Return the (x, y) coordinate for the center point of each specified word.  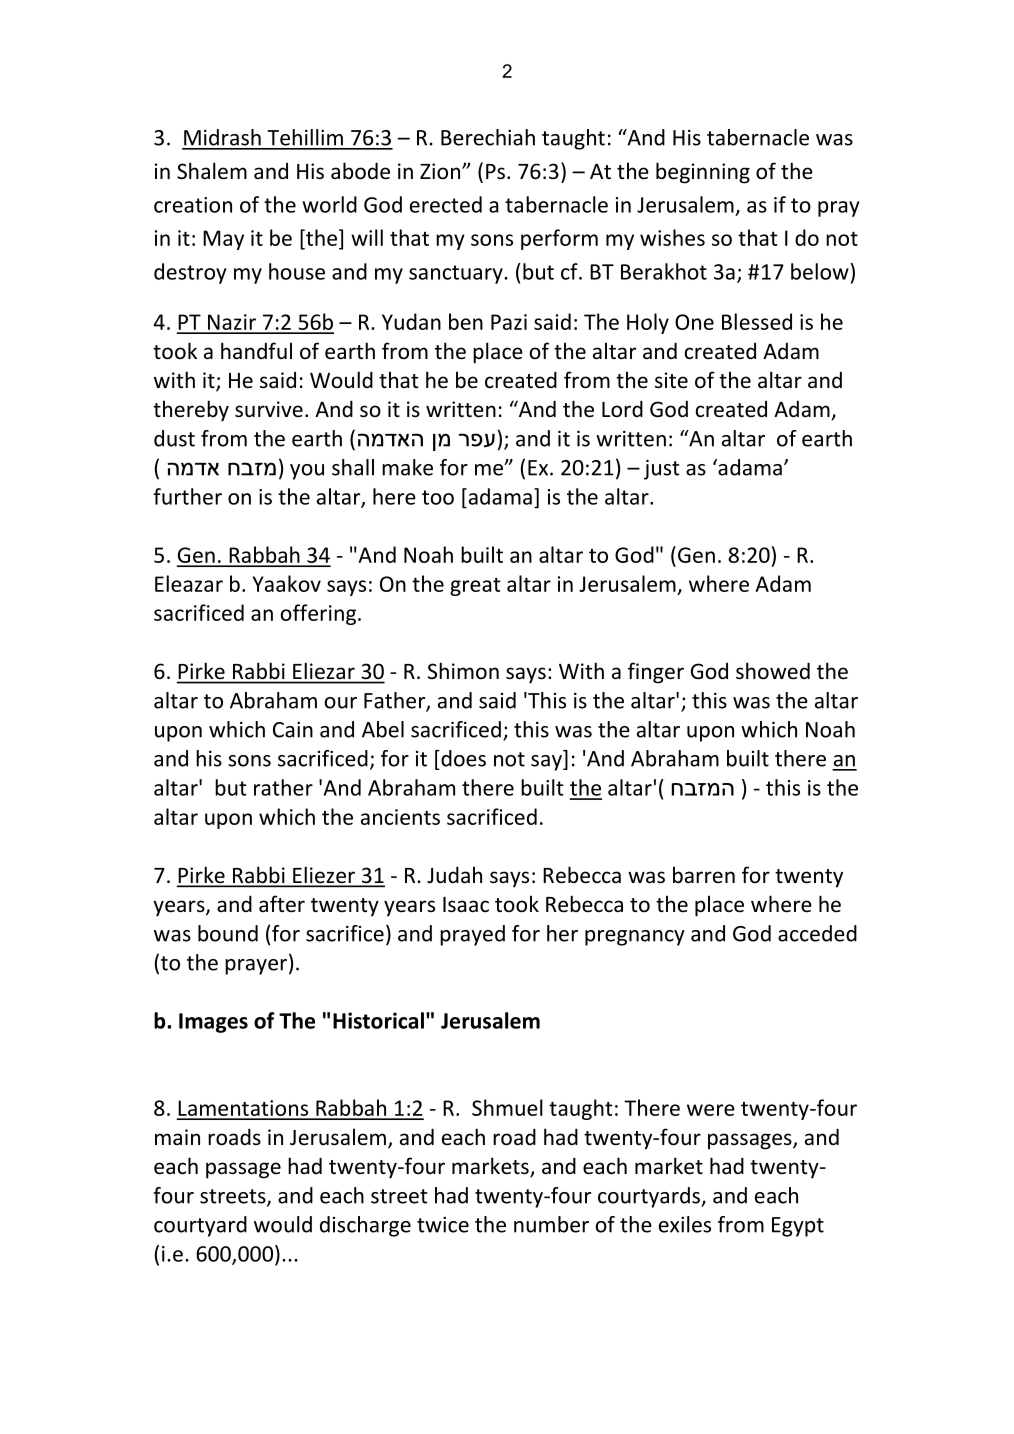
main (177, 1137)
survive (269, 409)
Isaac (466, 905)
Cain (293, 729)
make (407, 467)
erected (446, 204)
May (223, 240)
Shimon (463, 670)
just (662, 469)
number (551, 1224)
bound (228, 933)
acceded (817, 933)
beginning (703, 173)
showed (773, 671)
